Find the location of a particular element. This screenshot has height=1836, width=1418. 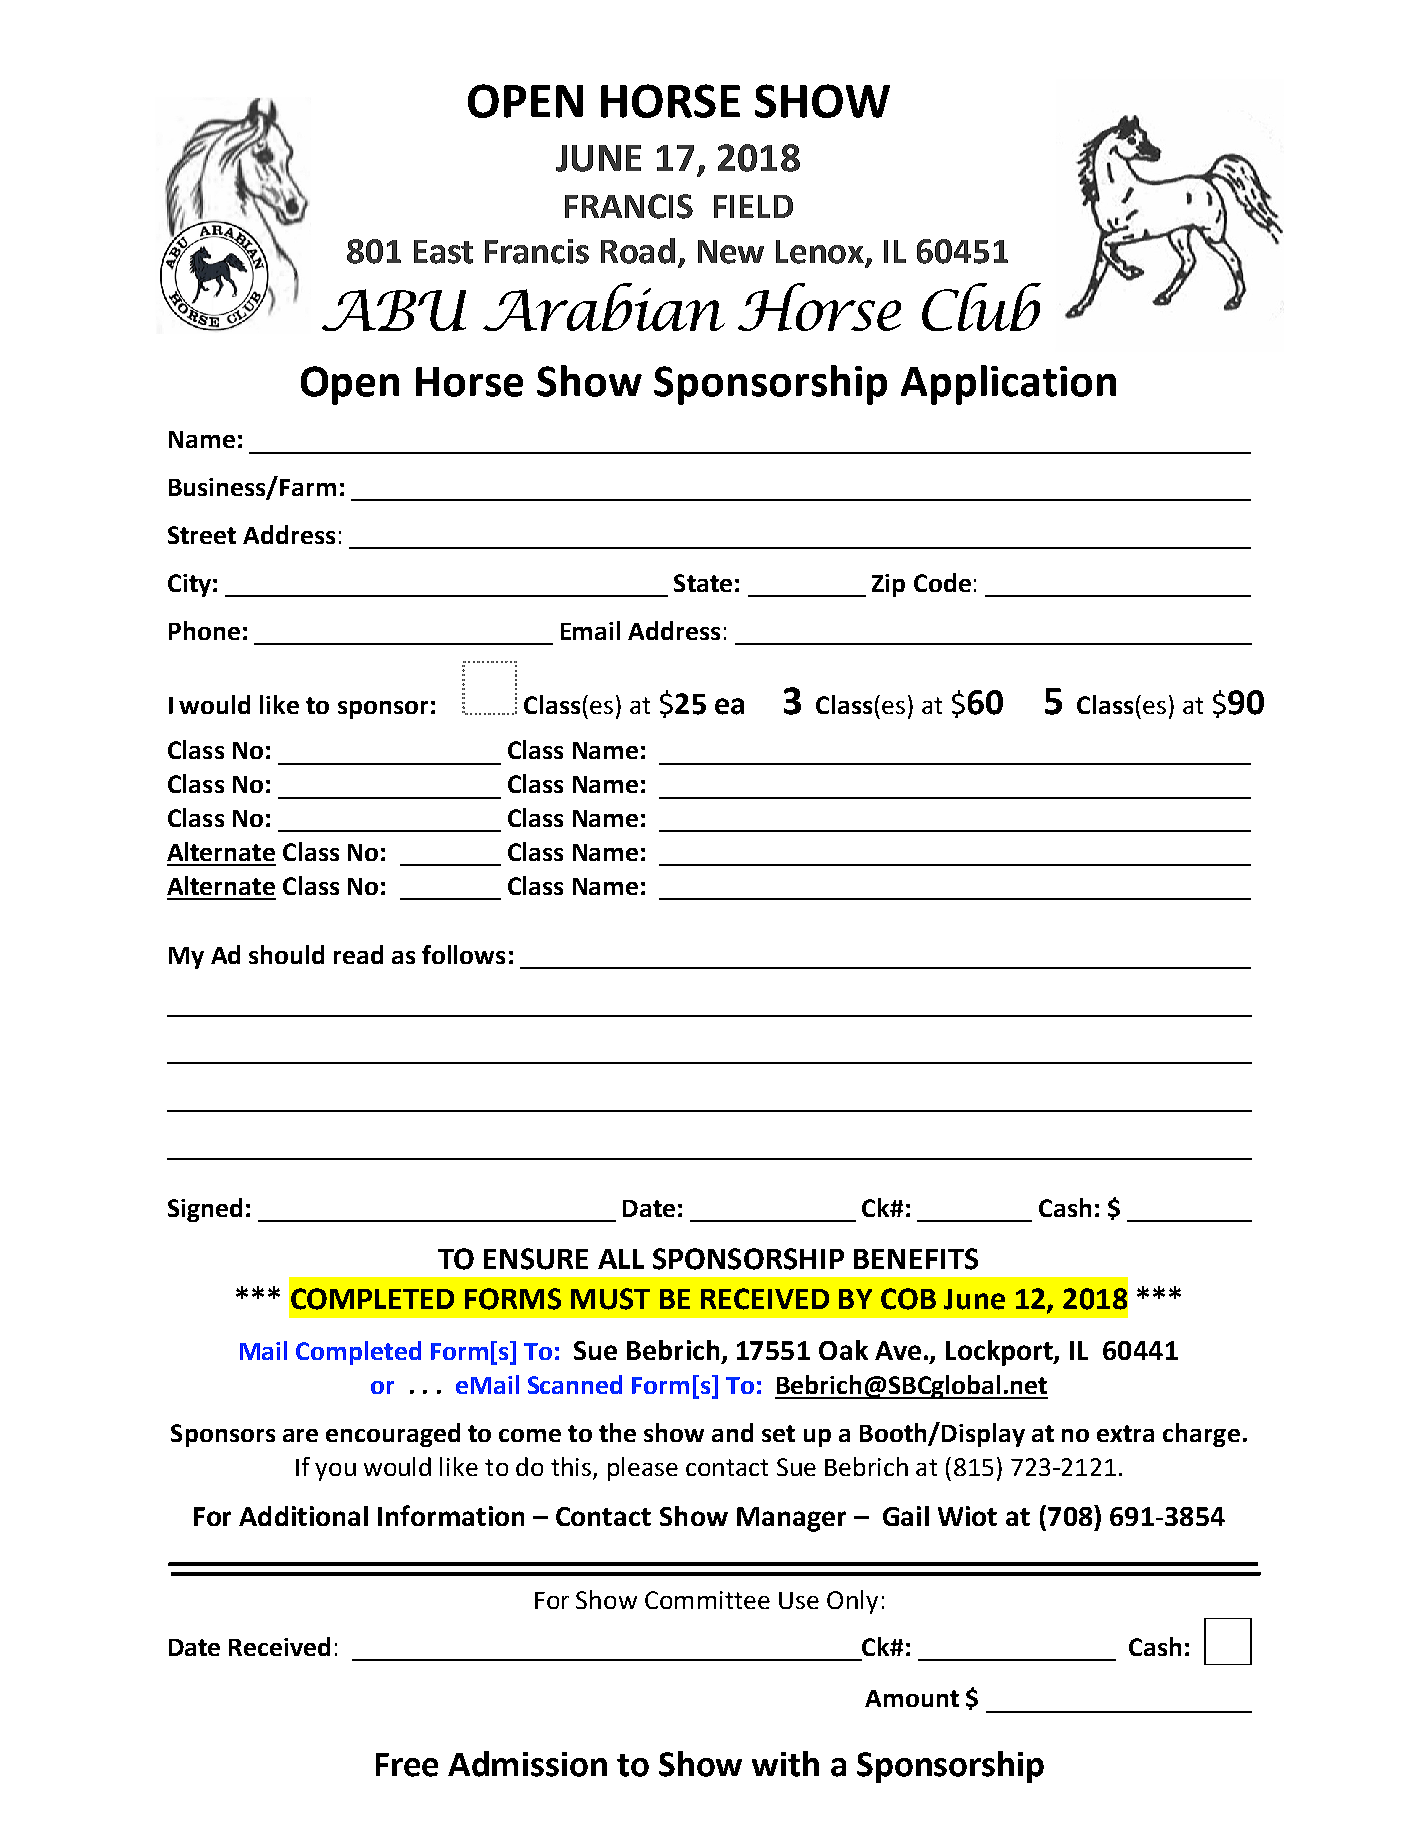

follows is located at coordinates (463, 954).
